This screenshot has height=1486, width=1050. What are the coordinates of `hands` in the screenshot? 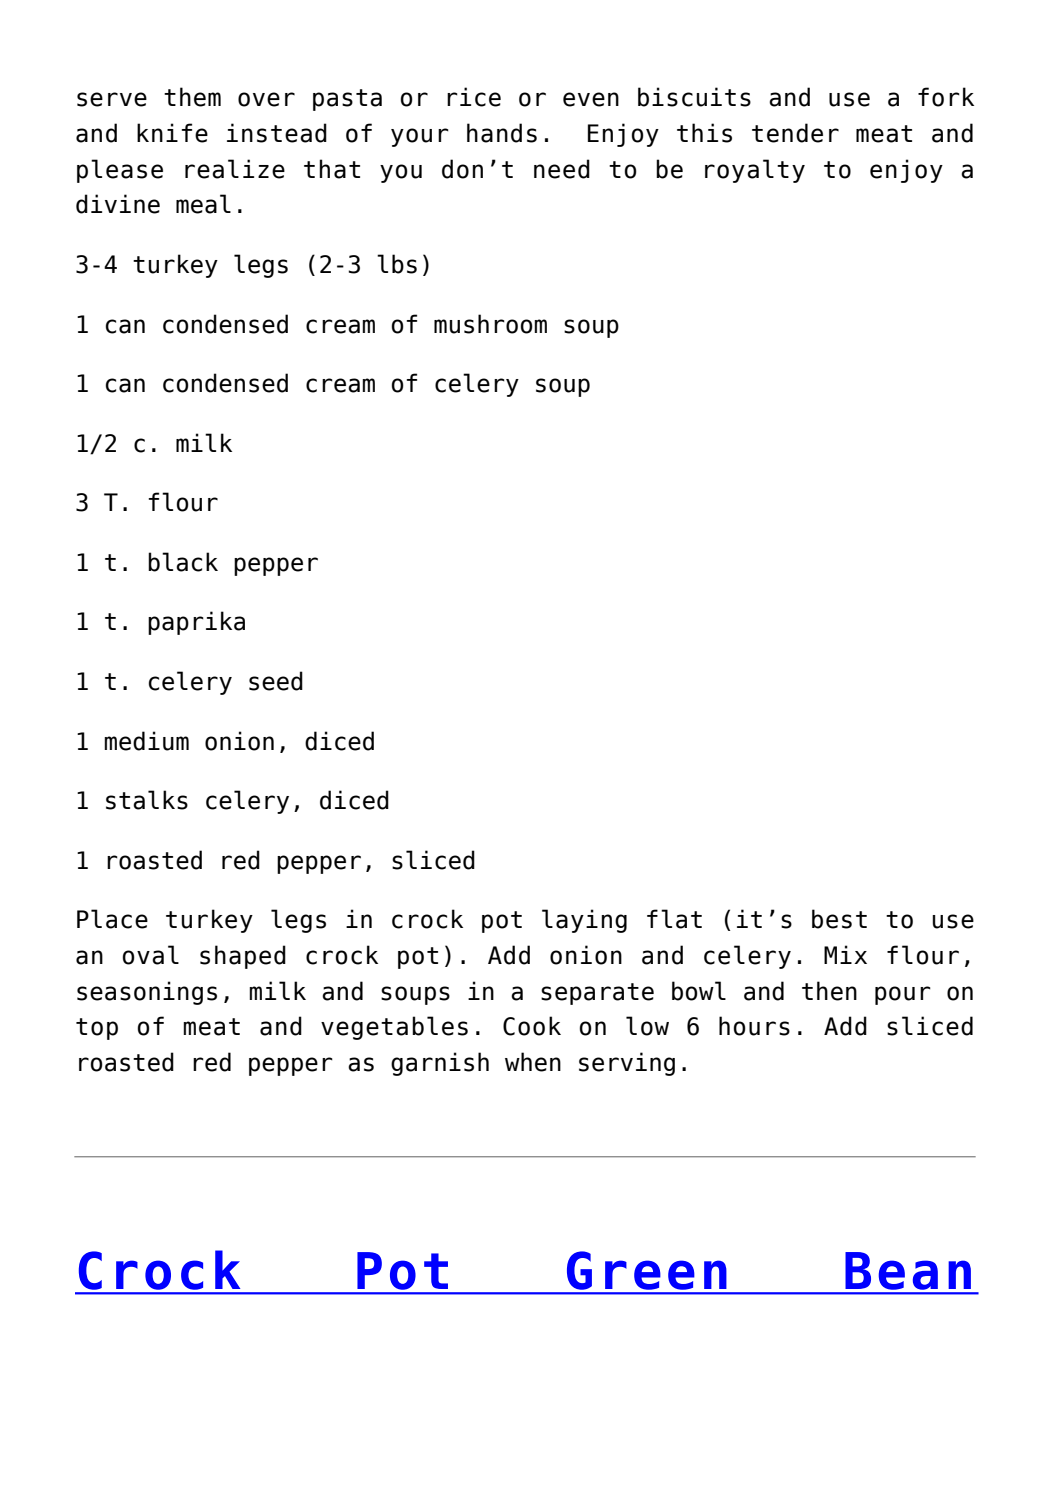 It's located at (502, 133).
